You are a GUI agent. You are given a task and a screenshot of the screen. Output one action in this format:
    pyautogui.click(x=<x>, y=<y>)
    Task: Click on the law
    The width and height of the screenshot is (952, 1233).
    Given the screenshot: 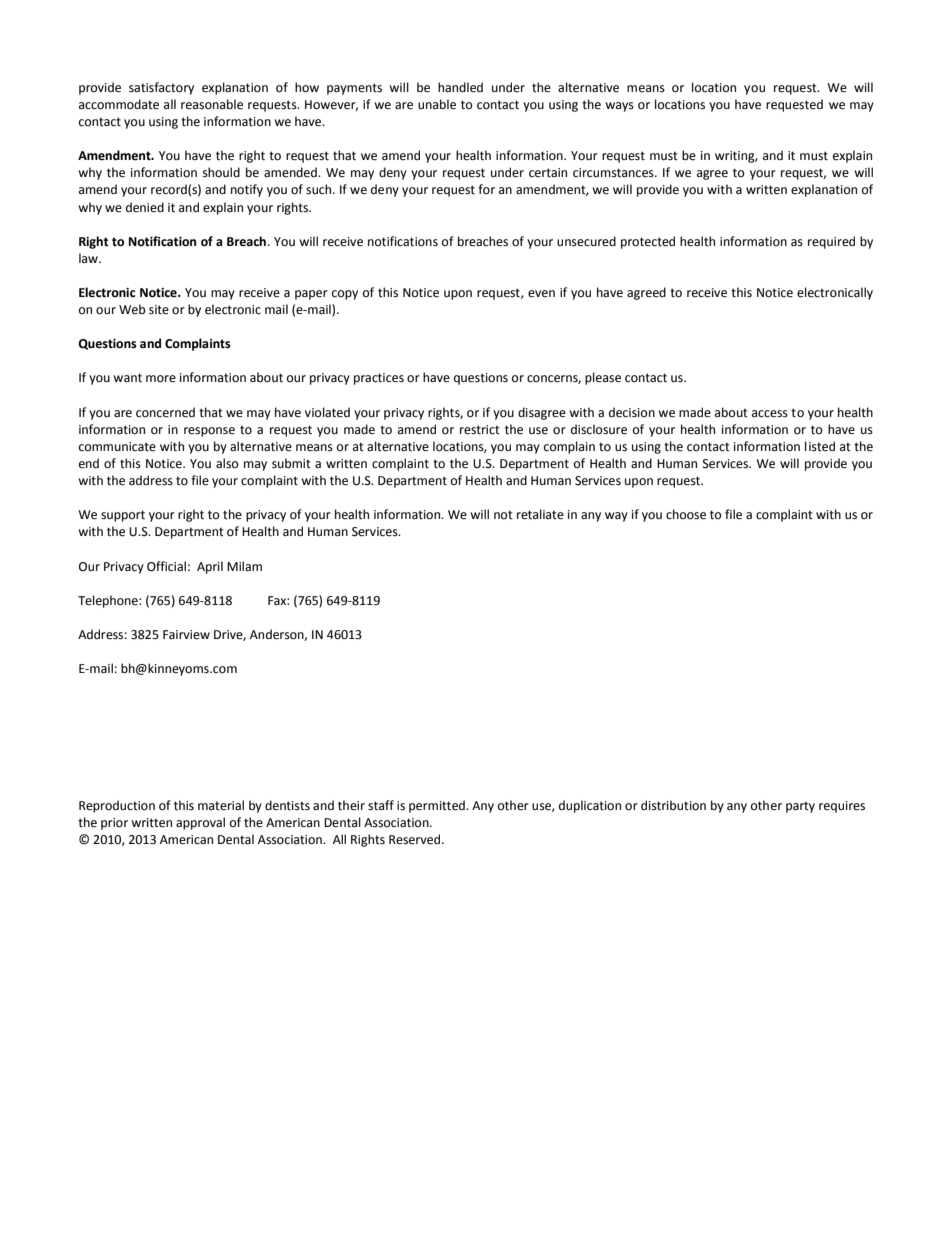 What is the action you would take?
    pyautogui.click(x=89, y=258)
